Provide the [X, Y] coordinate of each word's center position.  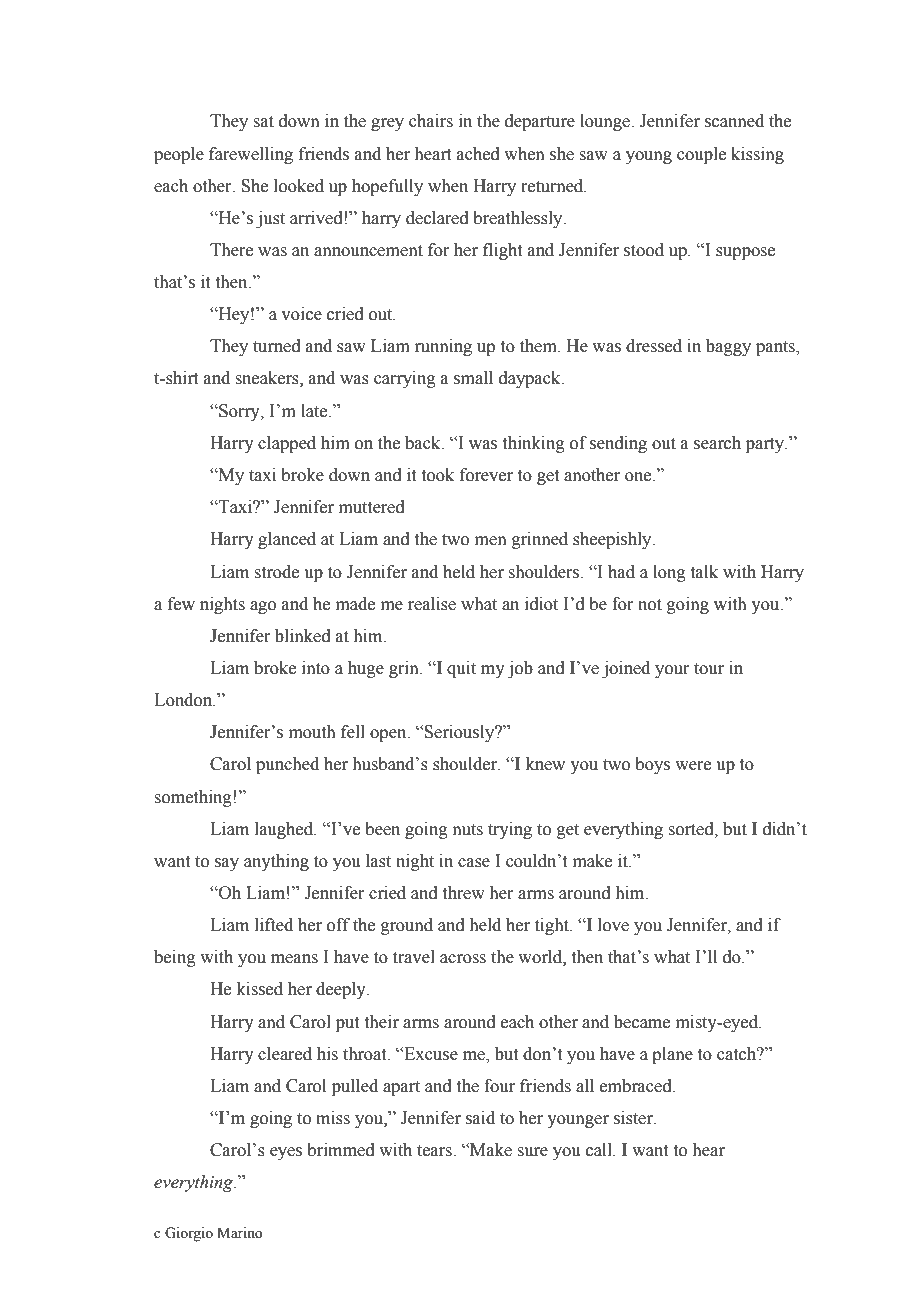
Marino [240, 1233]
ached [478, 154]
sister [634, 1118]
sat [263, 122]
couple [701, 155]
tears [435, 1151]
